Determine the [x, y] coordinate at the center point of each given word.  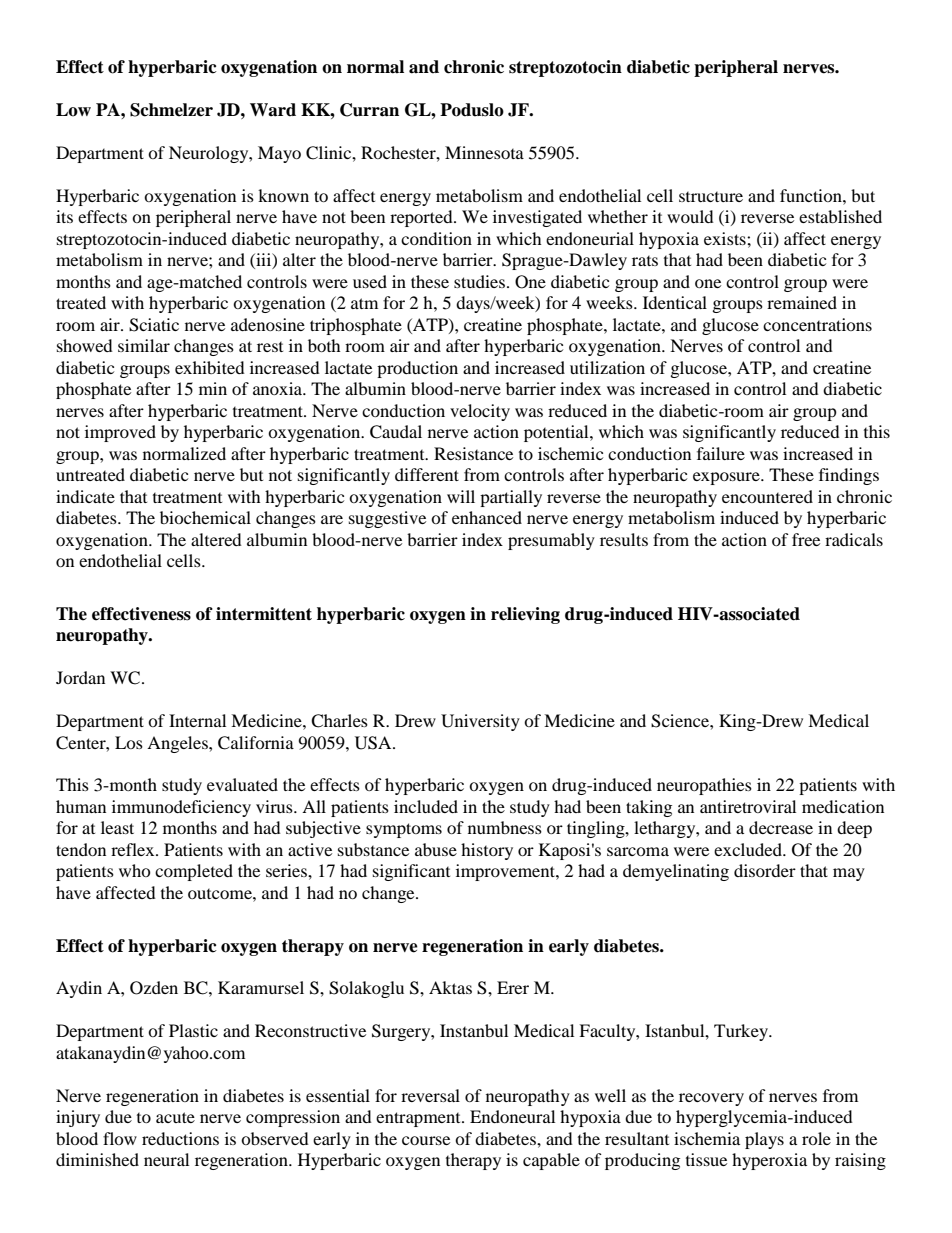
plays [764, 1140]
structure [711, 197]
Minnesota [484, 152]
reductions [180, 1138]
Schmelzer [171, 110]
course [426, 1140]
